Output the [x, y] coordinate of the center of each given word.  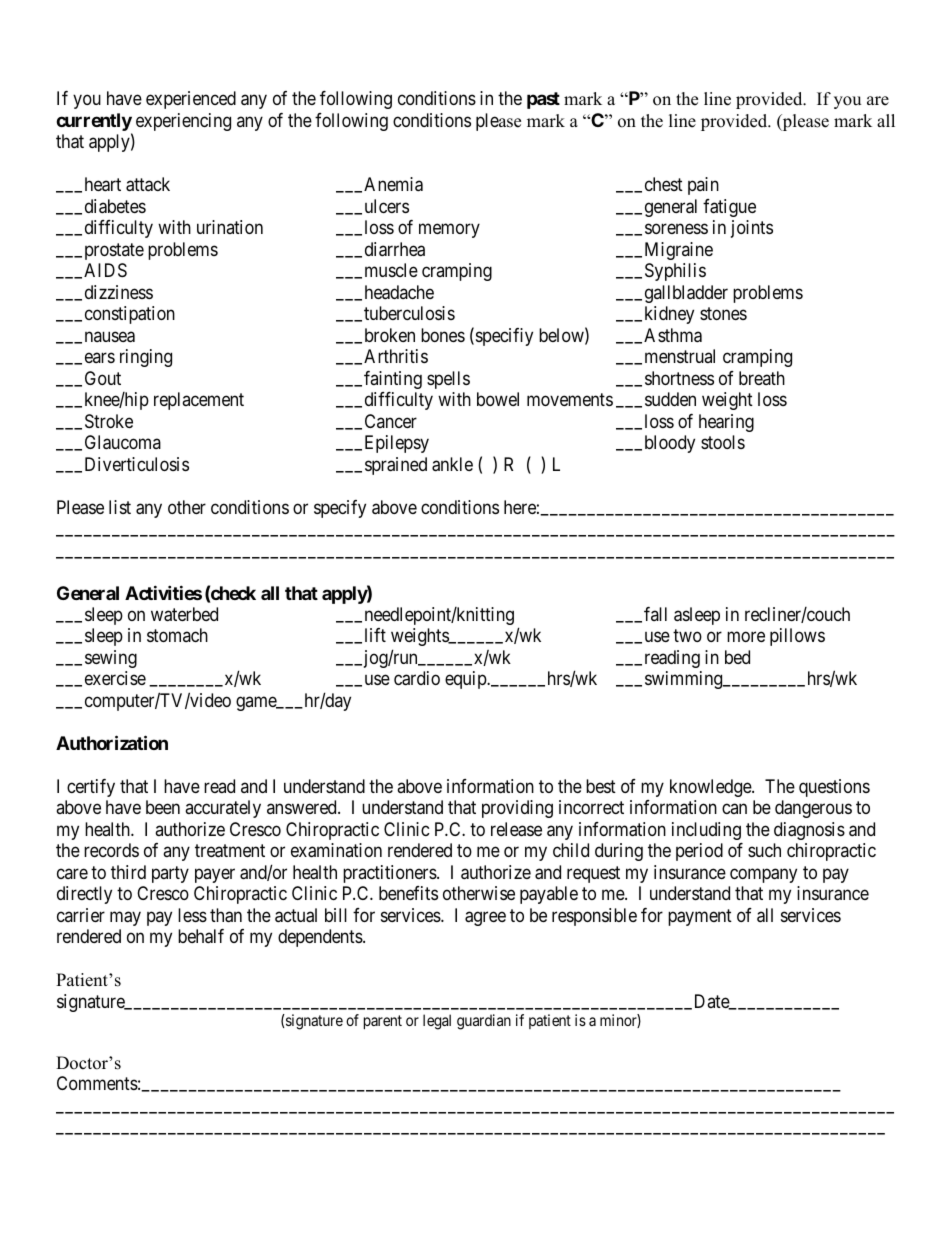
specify [340, 509]
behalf [201, 936]
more [746, 637]
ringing [146, 358]
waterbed [184, 614]
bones [443, 335]
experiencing [183, 122]
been [163, 807]
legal [437, 1022]
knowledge [711, 788]
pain [703, 186]
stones [723, 314]
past [543, 100]
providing [517, 809]
